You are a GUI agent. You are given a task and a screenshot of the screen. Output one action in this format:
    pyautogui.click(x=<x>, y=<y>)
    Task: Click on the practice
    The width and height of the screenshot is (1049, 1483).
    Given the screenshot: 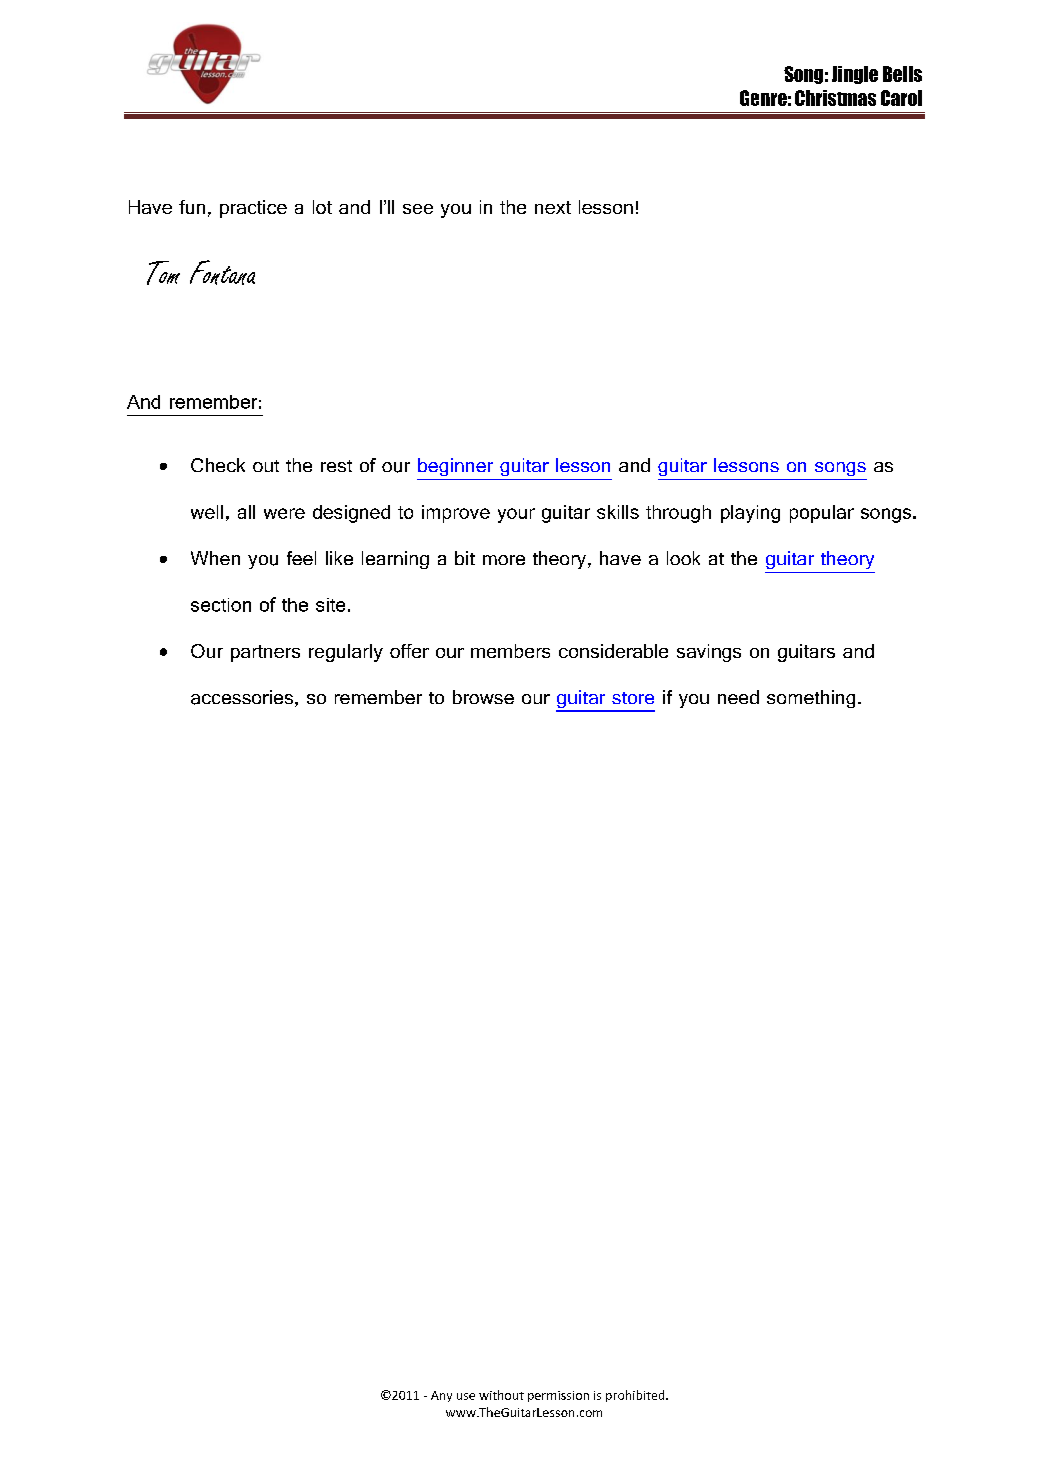 What is the action you would take?
    pyautogui.click(x=253, y=209)
